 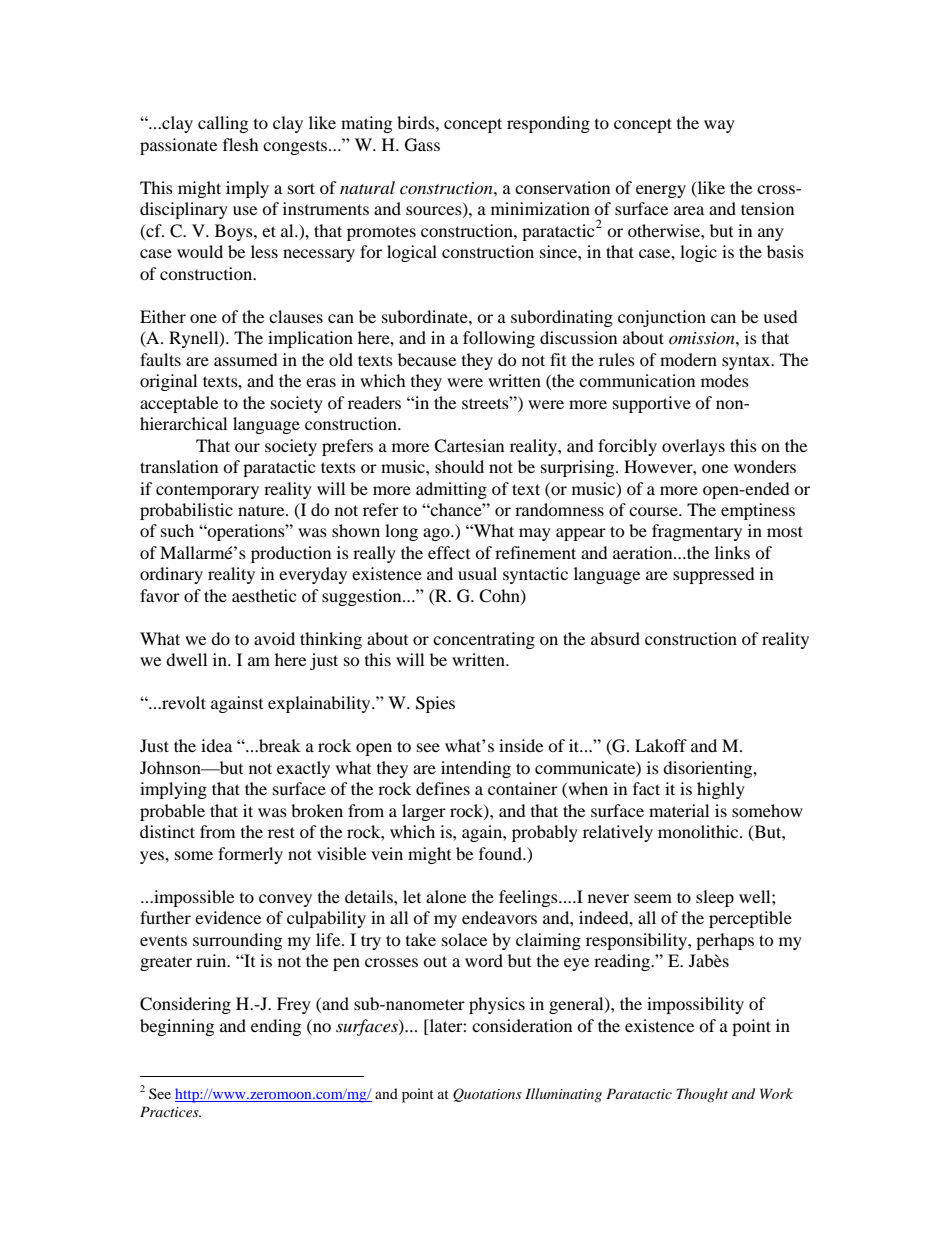 What do you see at coordinates (702, 1095) in the document?
I see `Thought` at bounding box center [702, 1095].
